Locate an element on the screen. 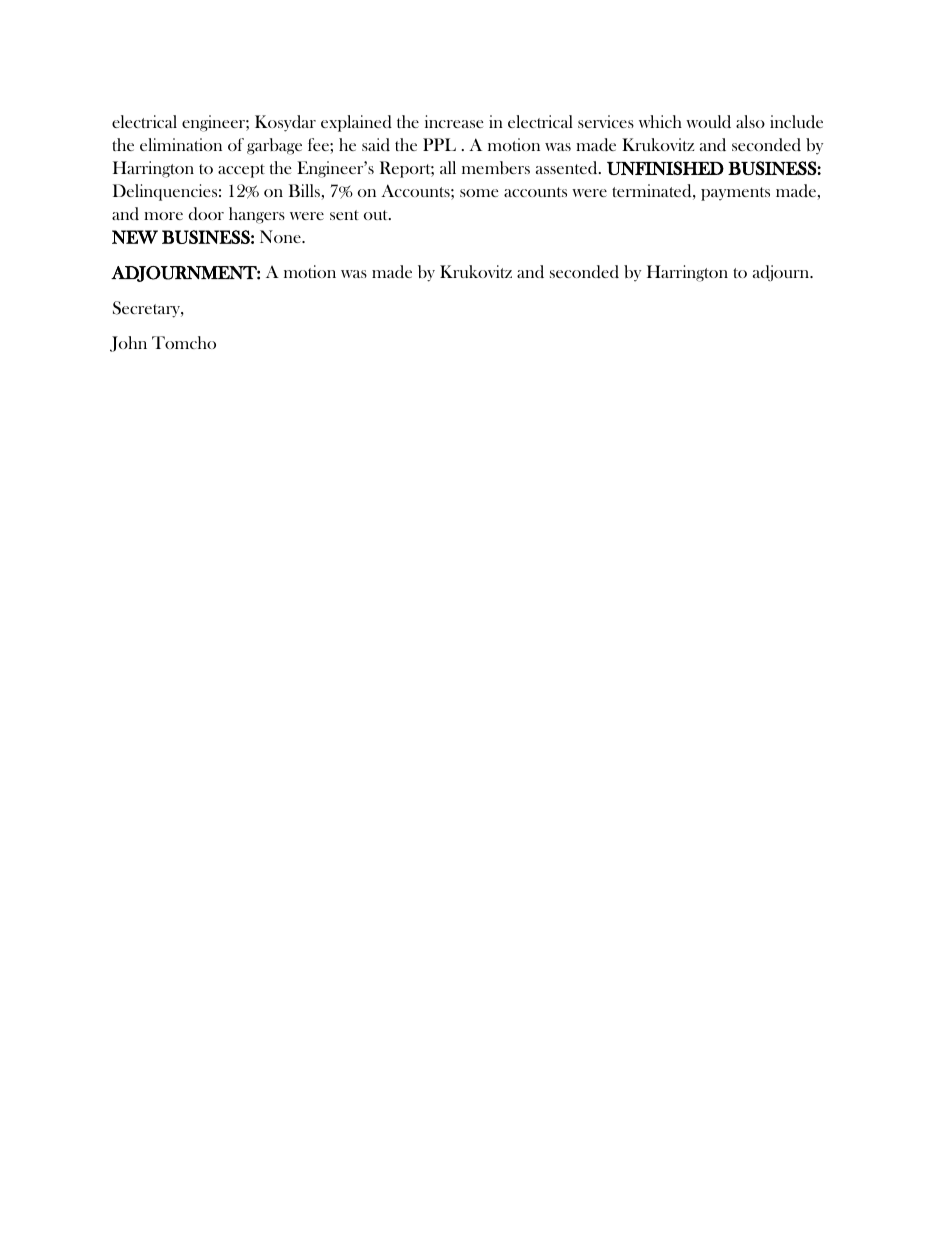 The height and width of the screenshot is (1233, 952). NEW is located at coordinates (135, 237).
